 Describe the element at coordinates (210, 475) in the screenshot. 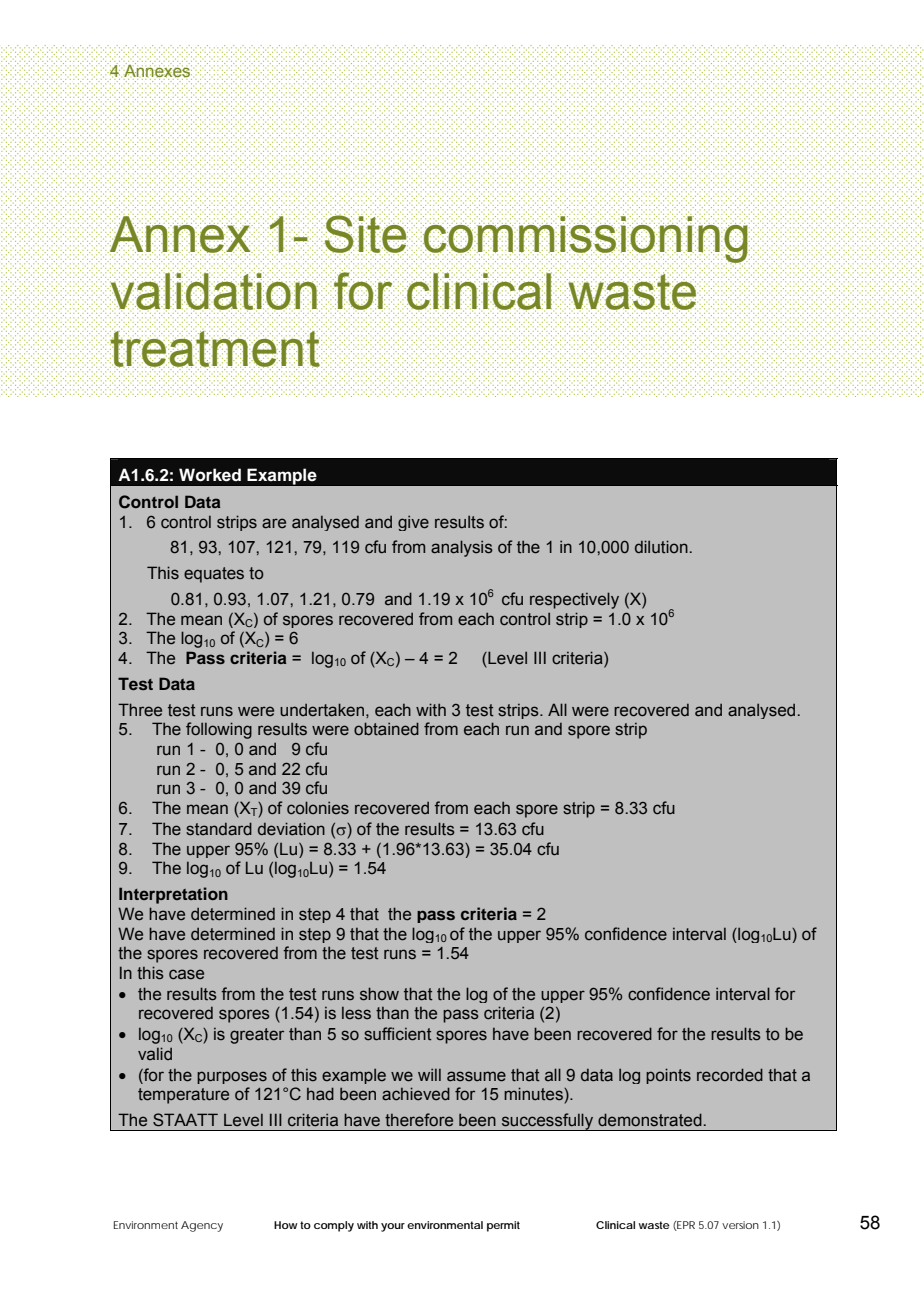

I see `Worked` at that location.
